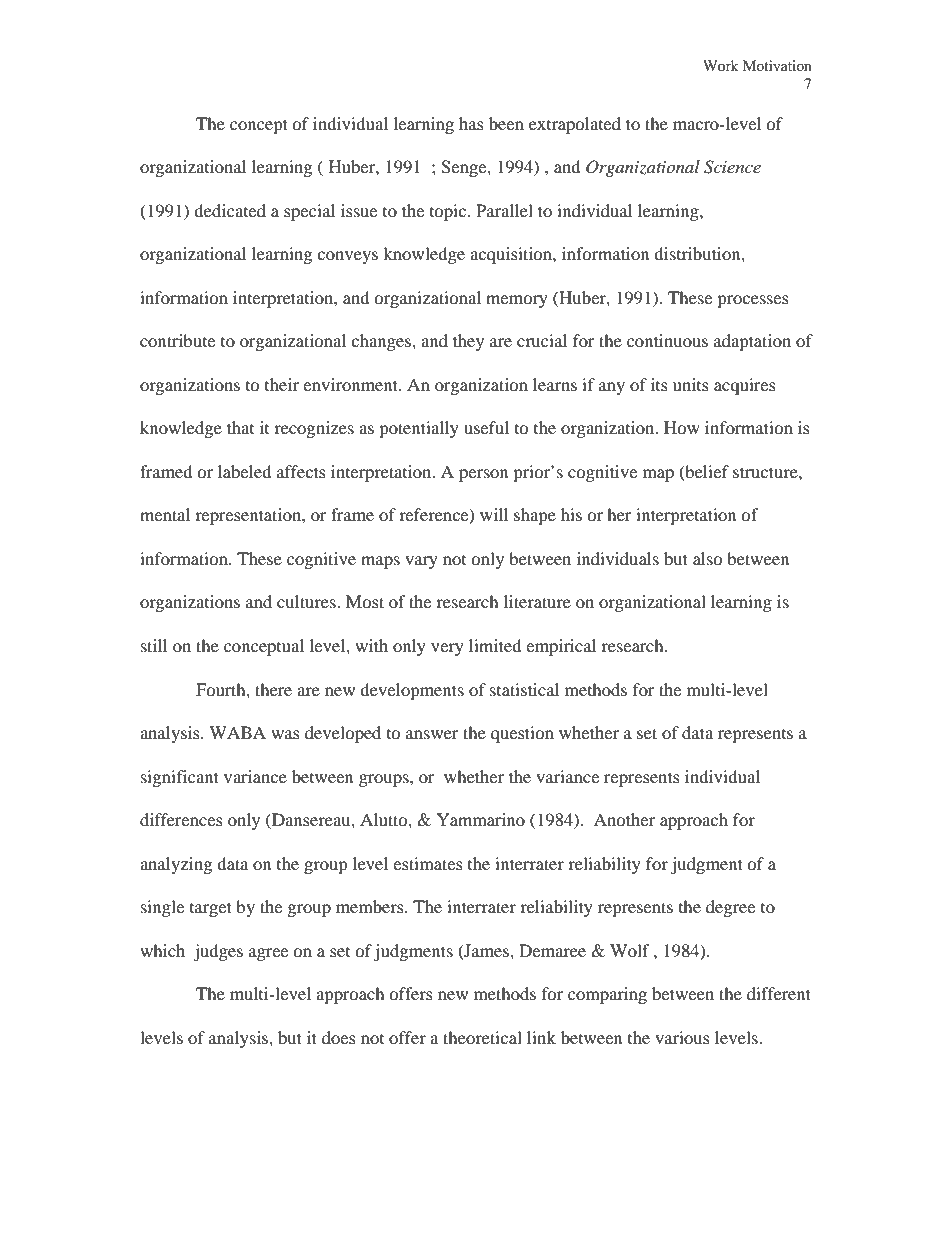 The image size is (952, 1233). What do you see at coordinates (273, 689) in the document?
I see `there` at bounding box center [273, 689].
